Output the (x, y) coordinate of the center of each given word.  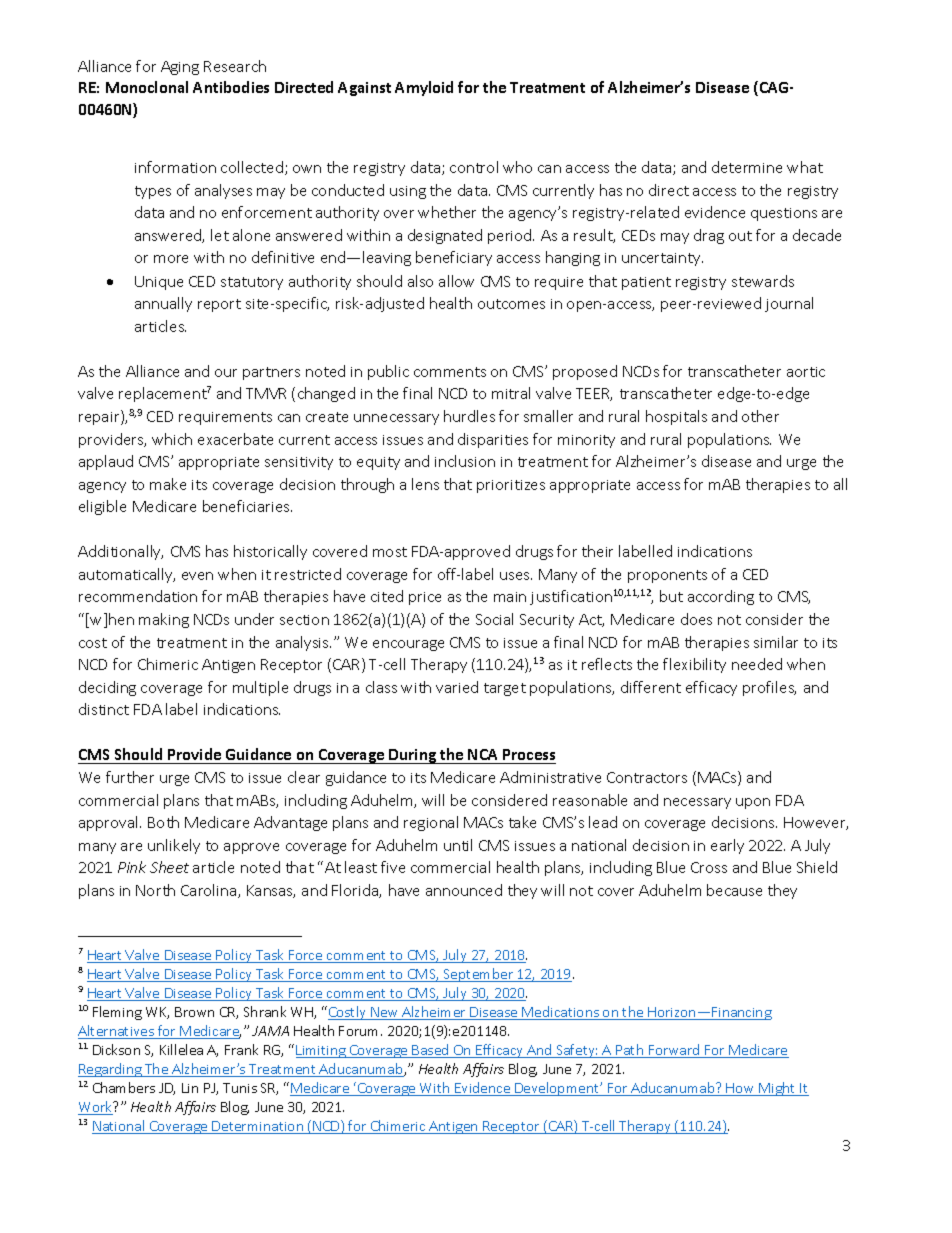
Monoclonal (147, 87)
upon (753, 803)
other (760, 416)
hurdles (469, 416)
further (130, 777)
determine (747, 167)
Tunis (240, 1088)
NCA (482, 754)
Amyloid (424, 88)
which (172, 439)
